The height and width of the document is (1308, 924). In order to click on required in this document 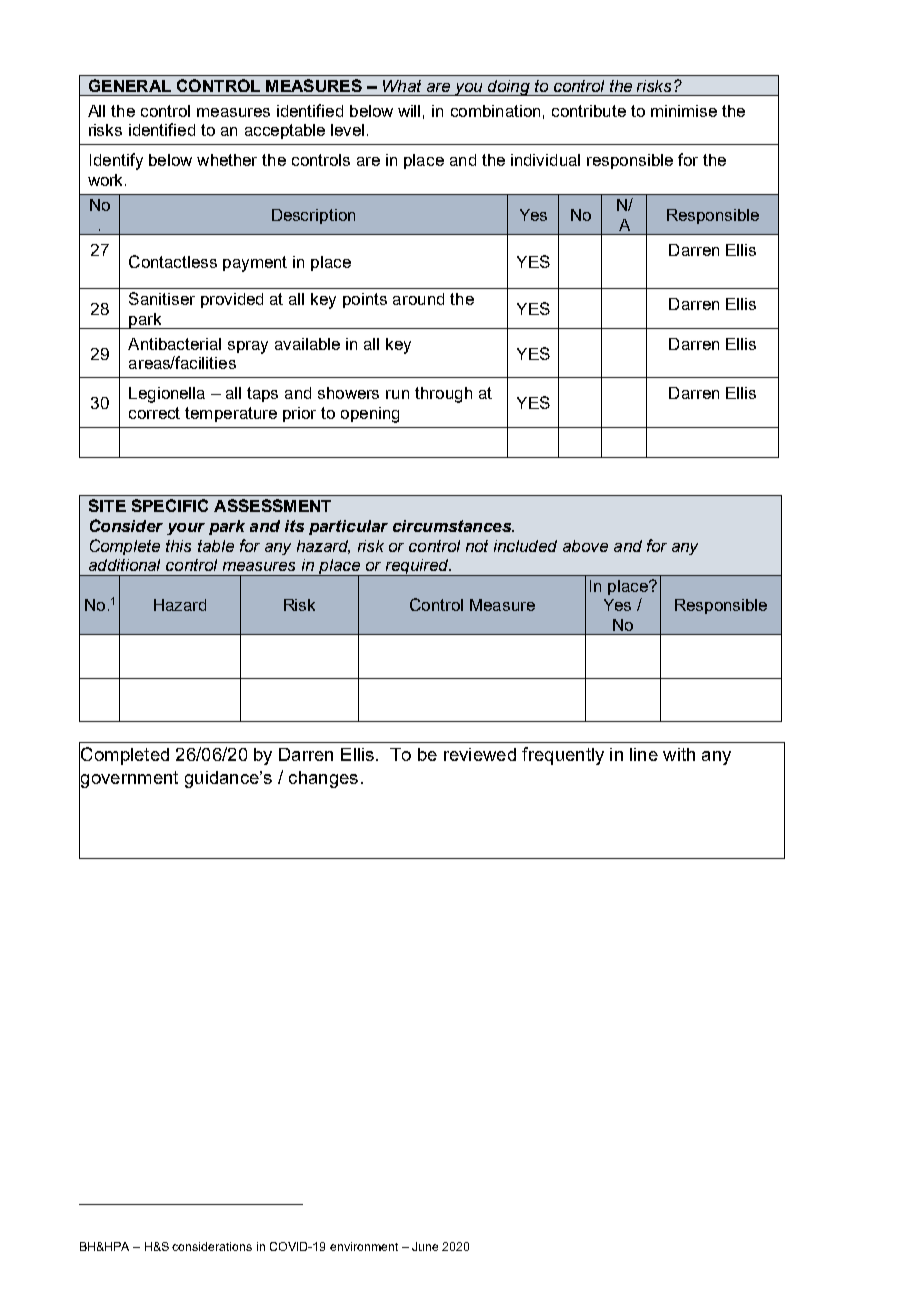, I will do `click(417, 567)`.
